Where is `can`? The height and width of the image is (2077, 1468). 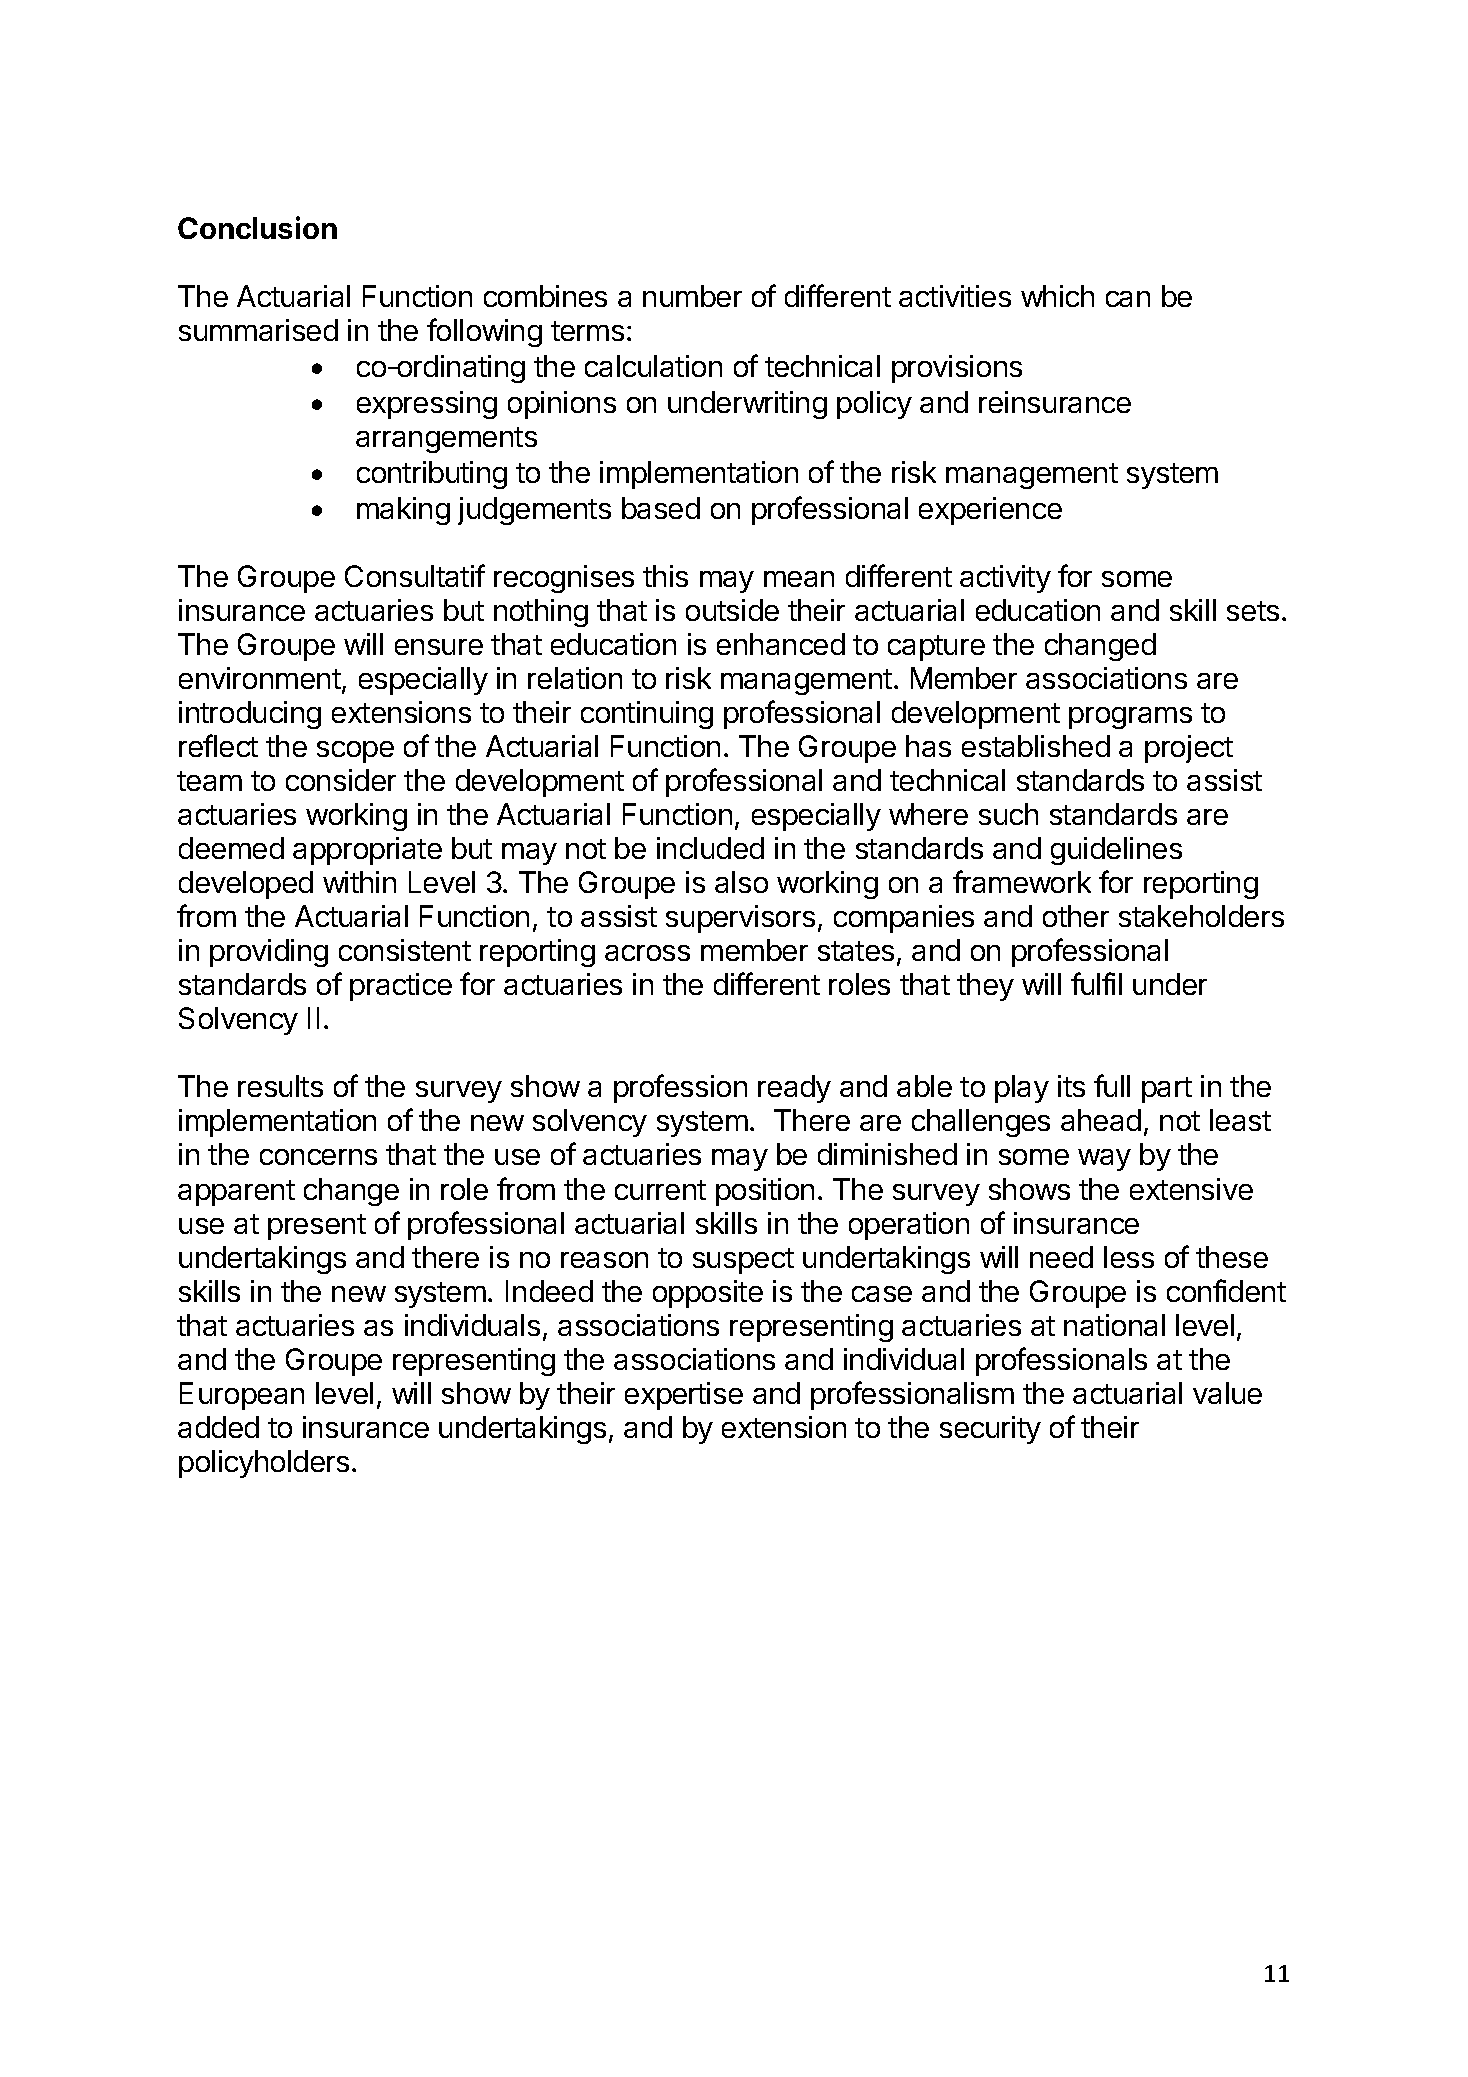 can is located at coordinates (1128, 299).
